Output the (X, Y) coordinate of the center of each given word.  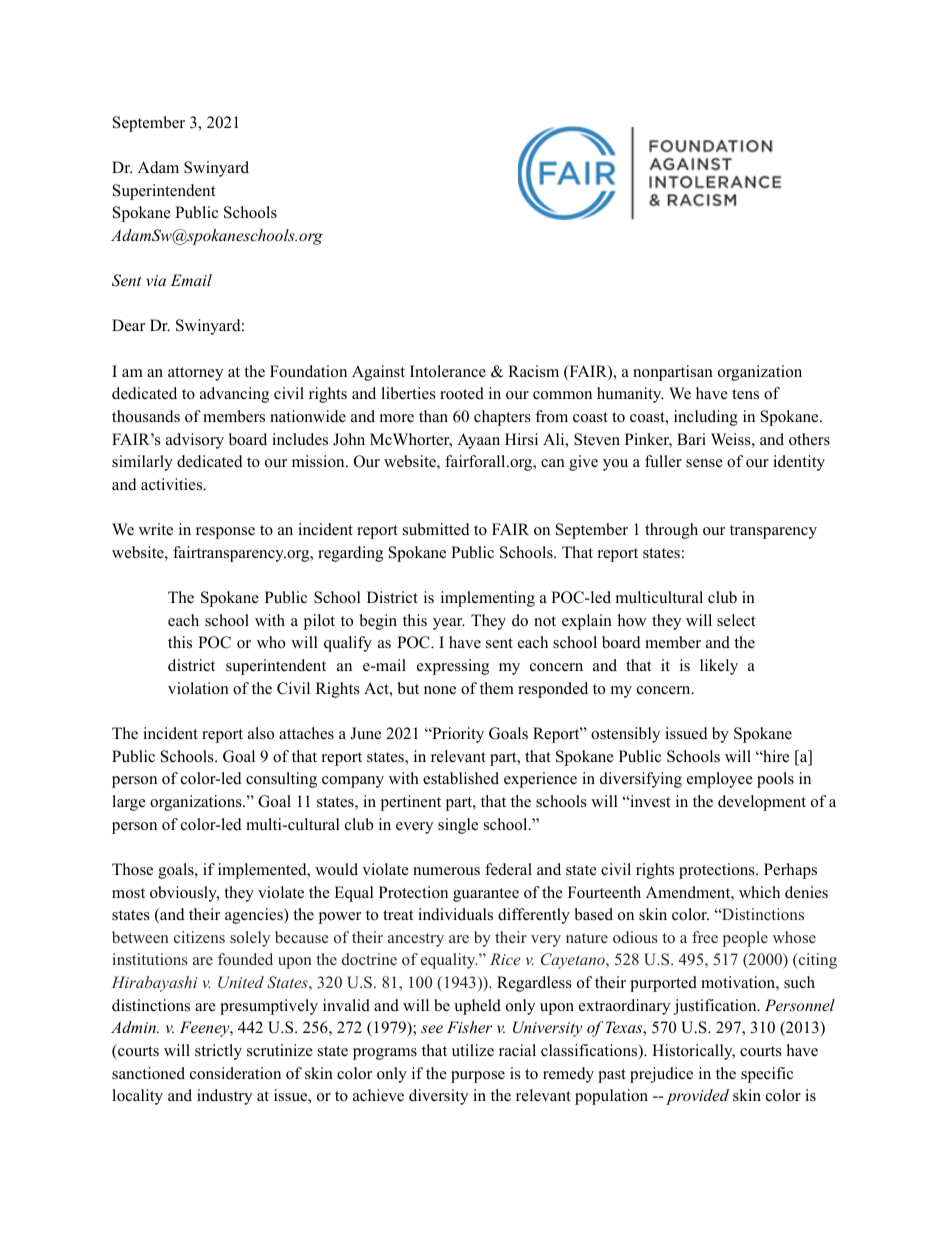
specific (767, 1075)
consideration (235, 1073)
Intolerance (448, 371)
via (156, 280)
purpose (478, 1077)
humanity (630, 395)
